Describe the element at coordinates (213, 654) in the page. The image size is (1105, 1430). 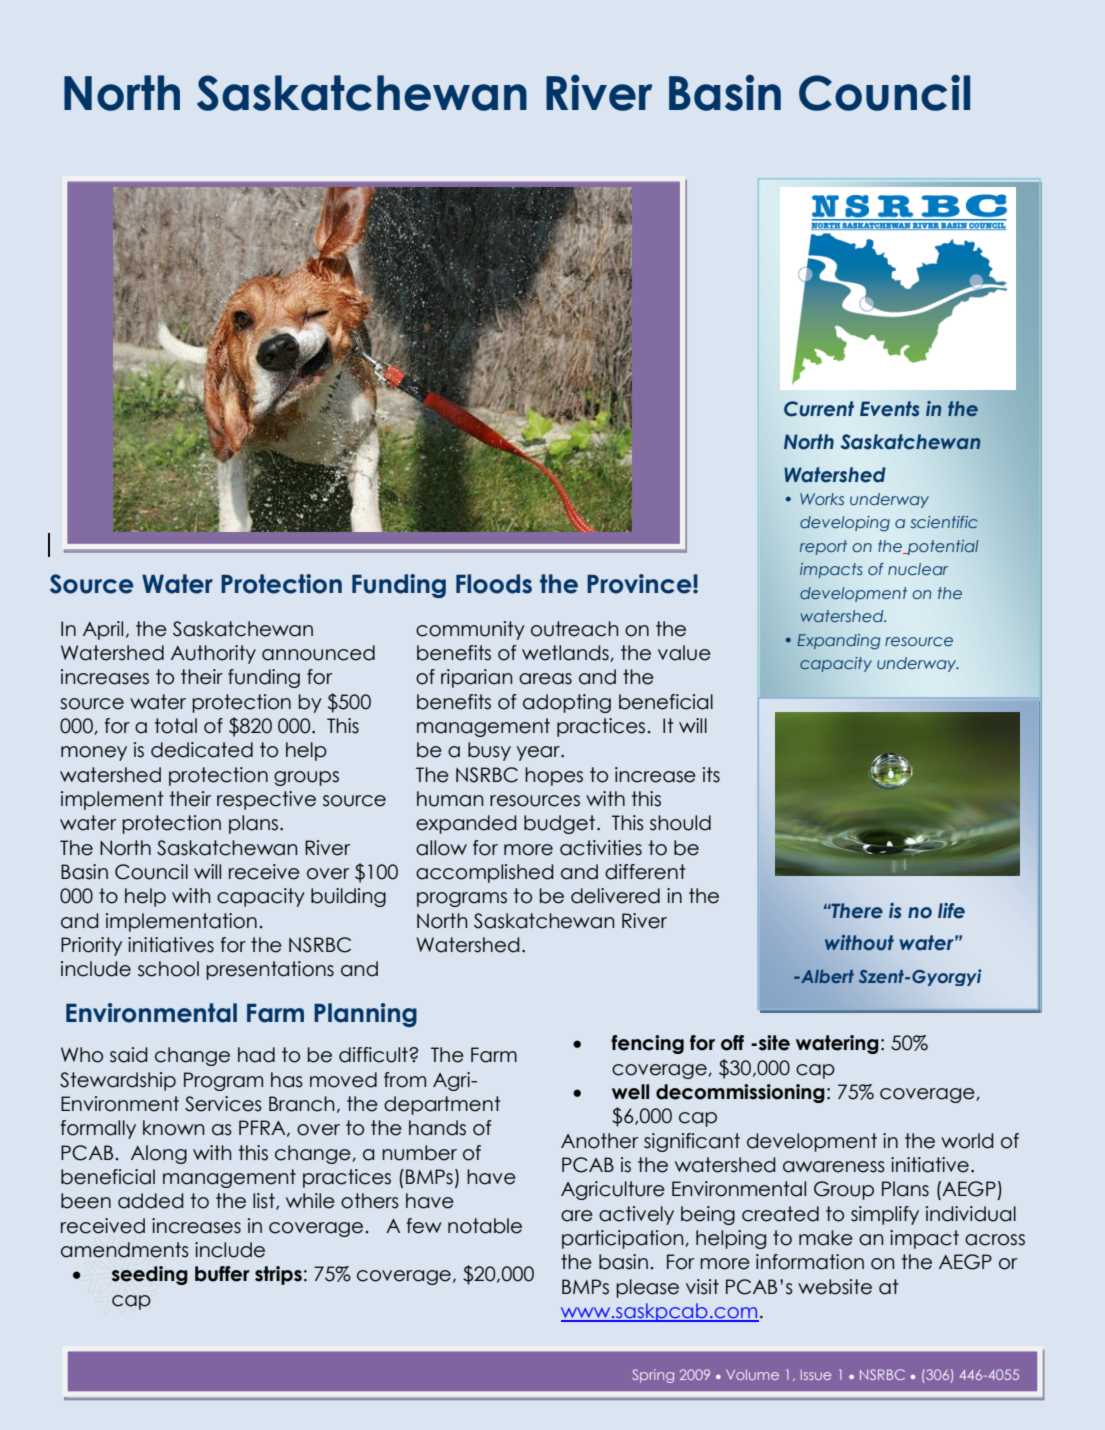
I see `Authority` at that location.
